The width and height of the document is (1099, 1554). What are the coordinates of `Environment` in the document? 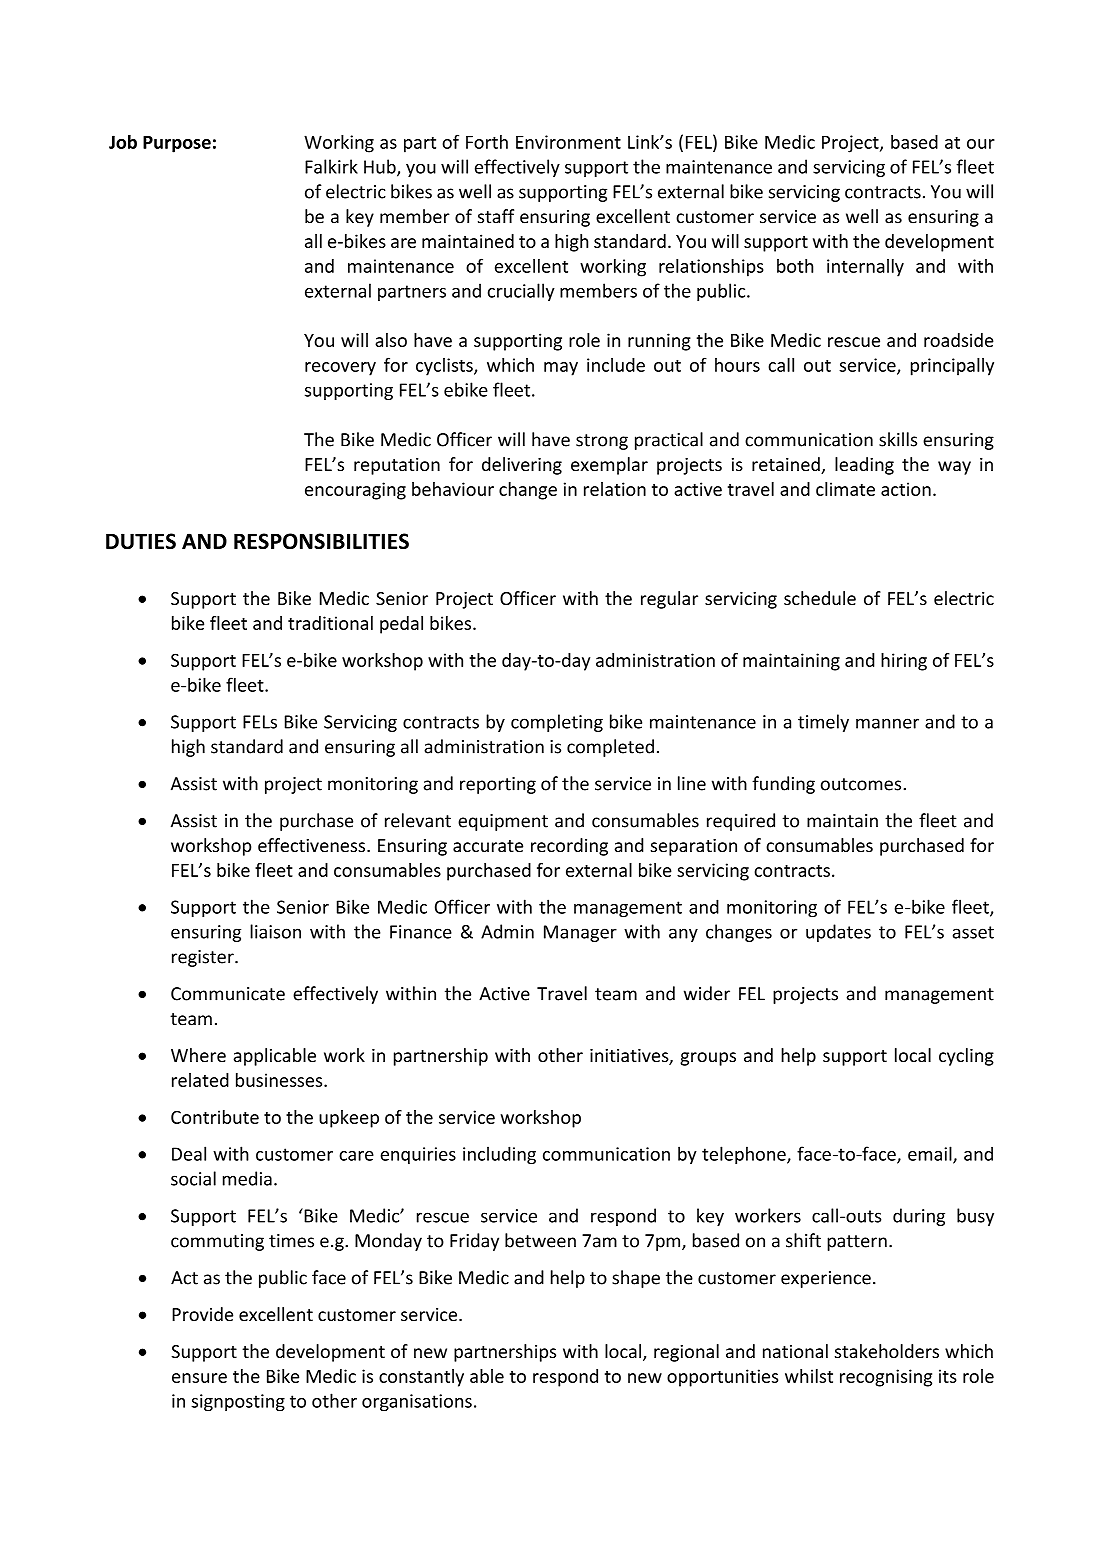 It's located at (568, 142).
